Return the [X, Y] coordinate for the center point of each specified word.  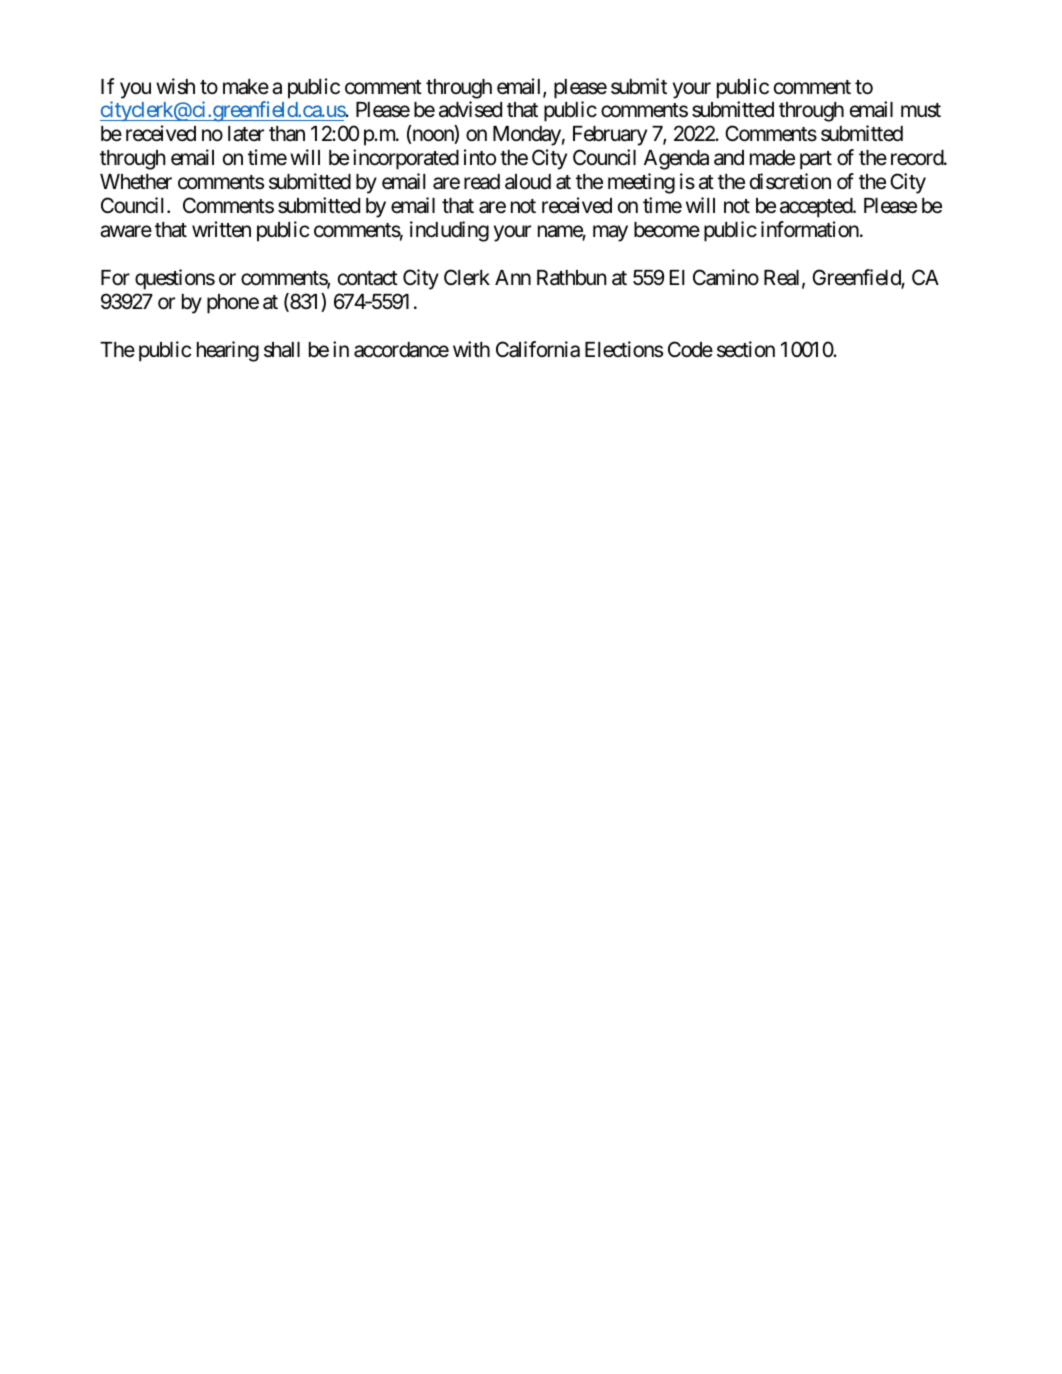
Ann [513, 277]
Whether [136, 182]
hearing [228, 351]
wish [175, 86]
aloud [528, 182]
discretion [790, 181]
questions [175, 279]
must [921, 110]
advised [470, 109]
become [667, 230]
